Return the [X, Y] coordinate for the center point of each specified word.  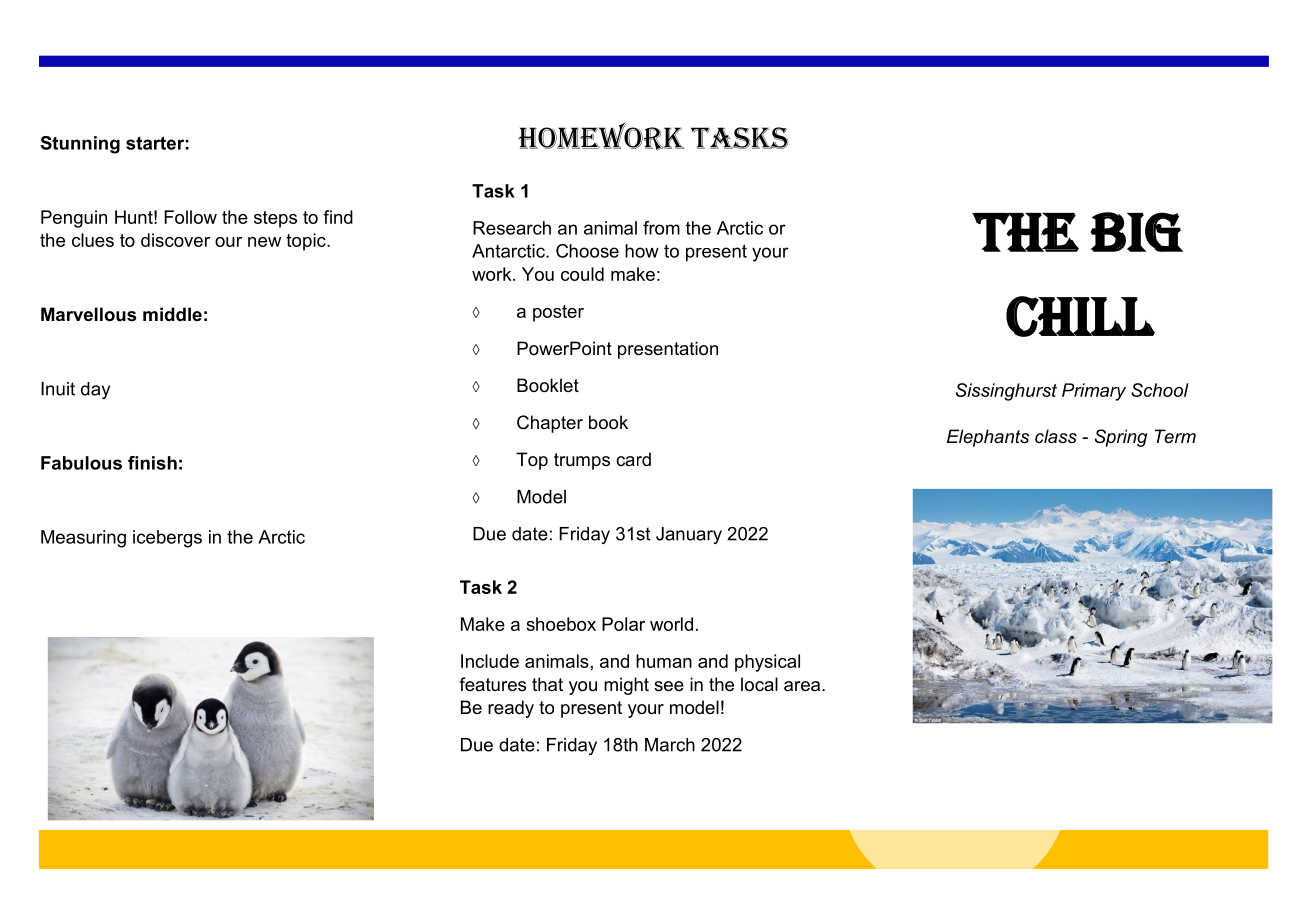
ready [511, 709]
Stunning [80, 145]
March [670, 745]
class [1056, 436]
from [661, 228]
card [633, 459]
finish [152, 463]
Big [1136, 232]
